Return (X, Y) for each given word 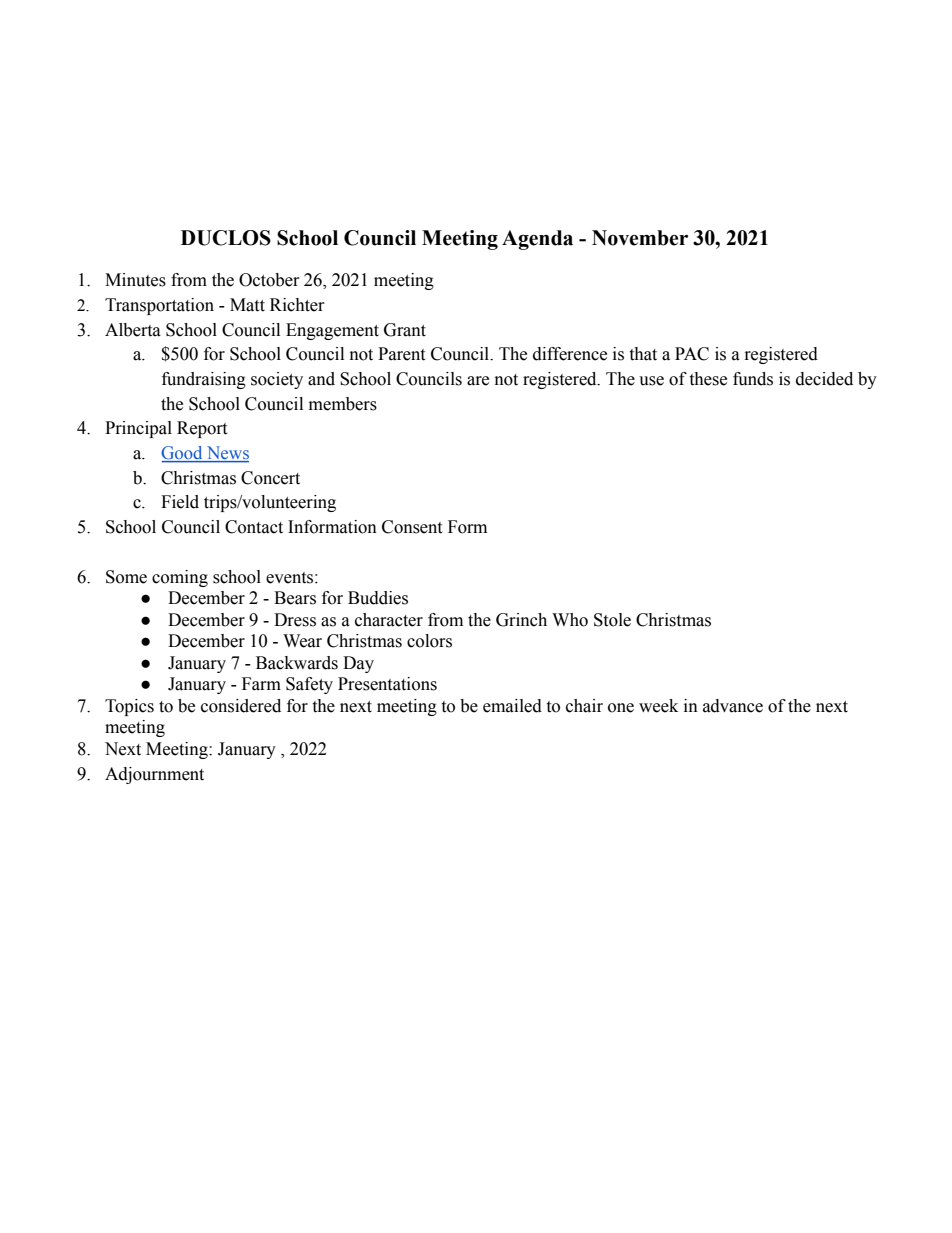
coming (180, 578)
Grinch (521, 620)
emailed (512, 706)
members (343, 404)
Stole (612, 620)
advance (733, 706)
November (640, 238)
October (269, 280)
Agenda (537, 240)
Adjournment (154, 775)
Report (202, 429)
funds (753, 379)
